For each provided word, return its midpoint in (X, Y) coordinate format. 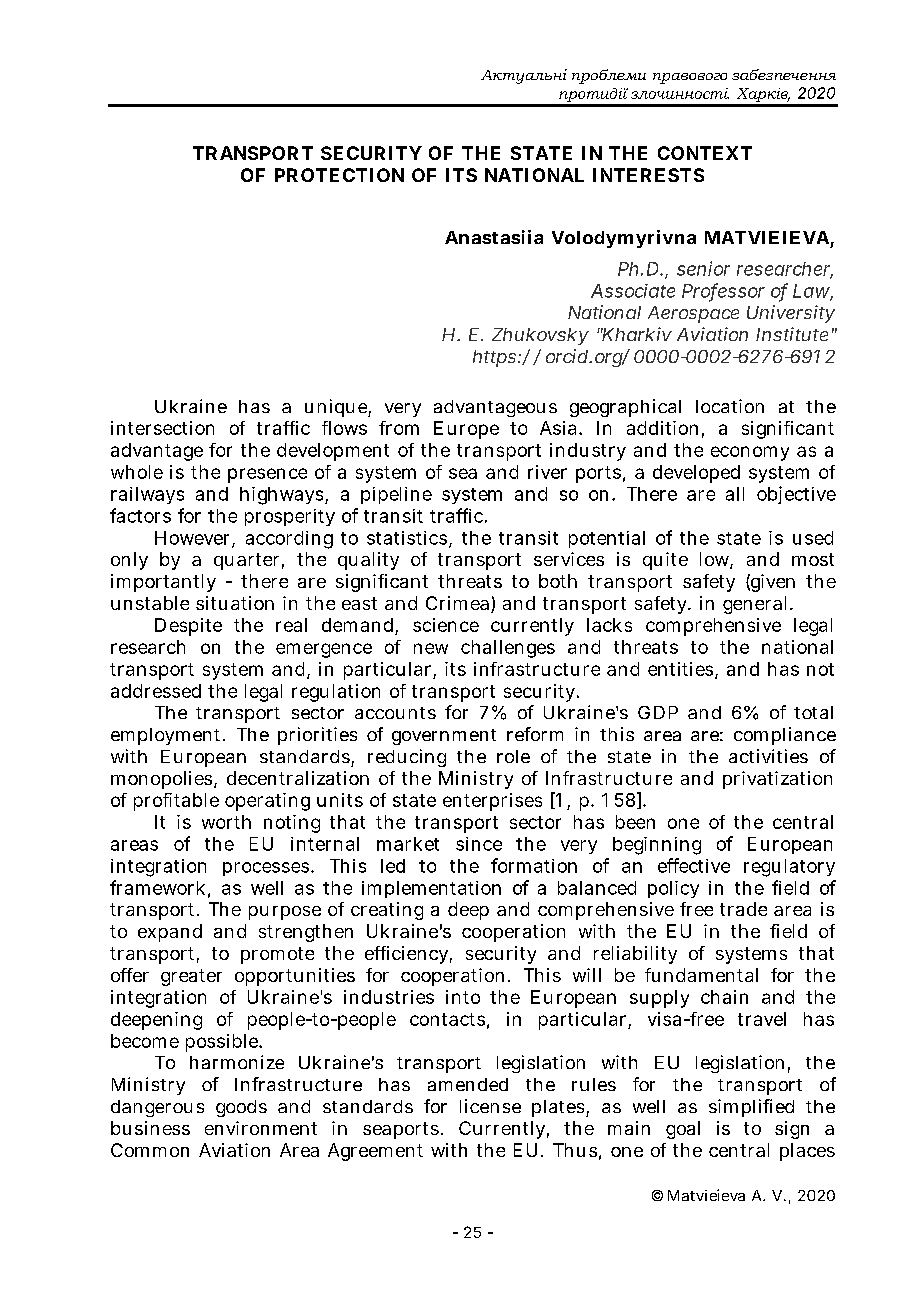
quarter (246, 561)
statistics (407, 538)
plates (558, 1108)
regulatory (789, 868)
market (408, 844)
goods (241, 1108)
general (754, 605)
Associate (633, 291)
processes (266, 869)
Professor (723, 291)
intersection (162, 428)
